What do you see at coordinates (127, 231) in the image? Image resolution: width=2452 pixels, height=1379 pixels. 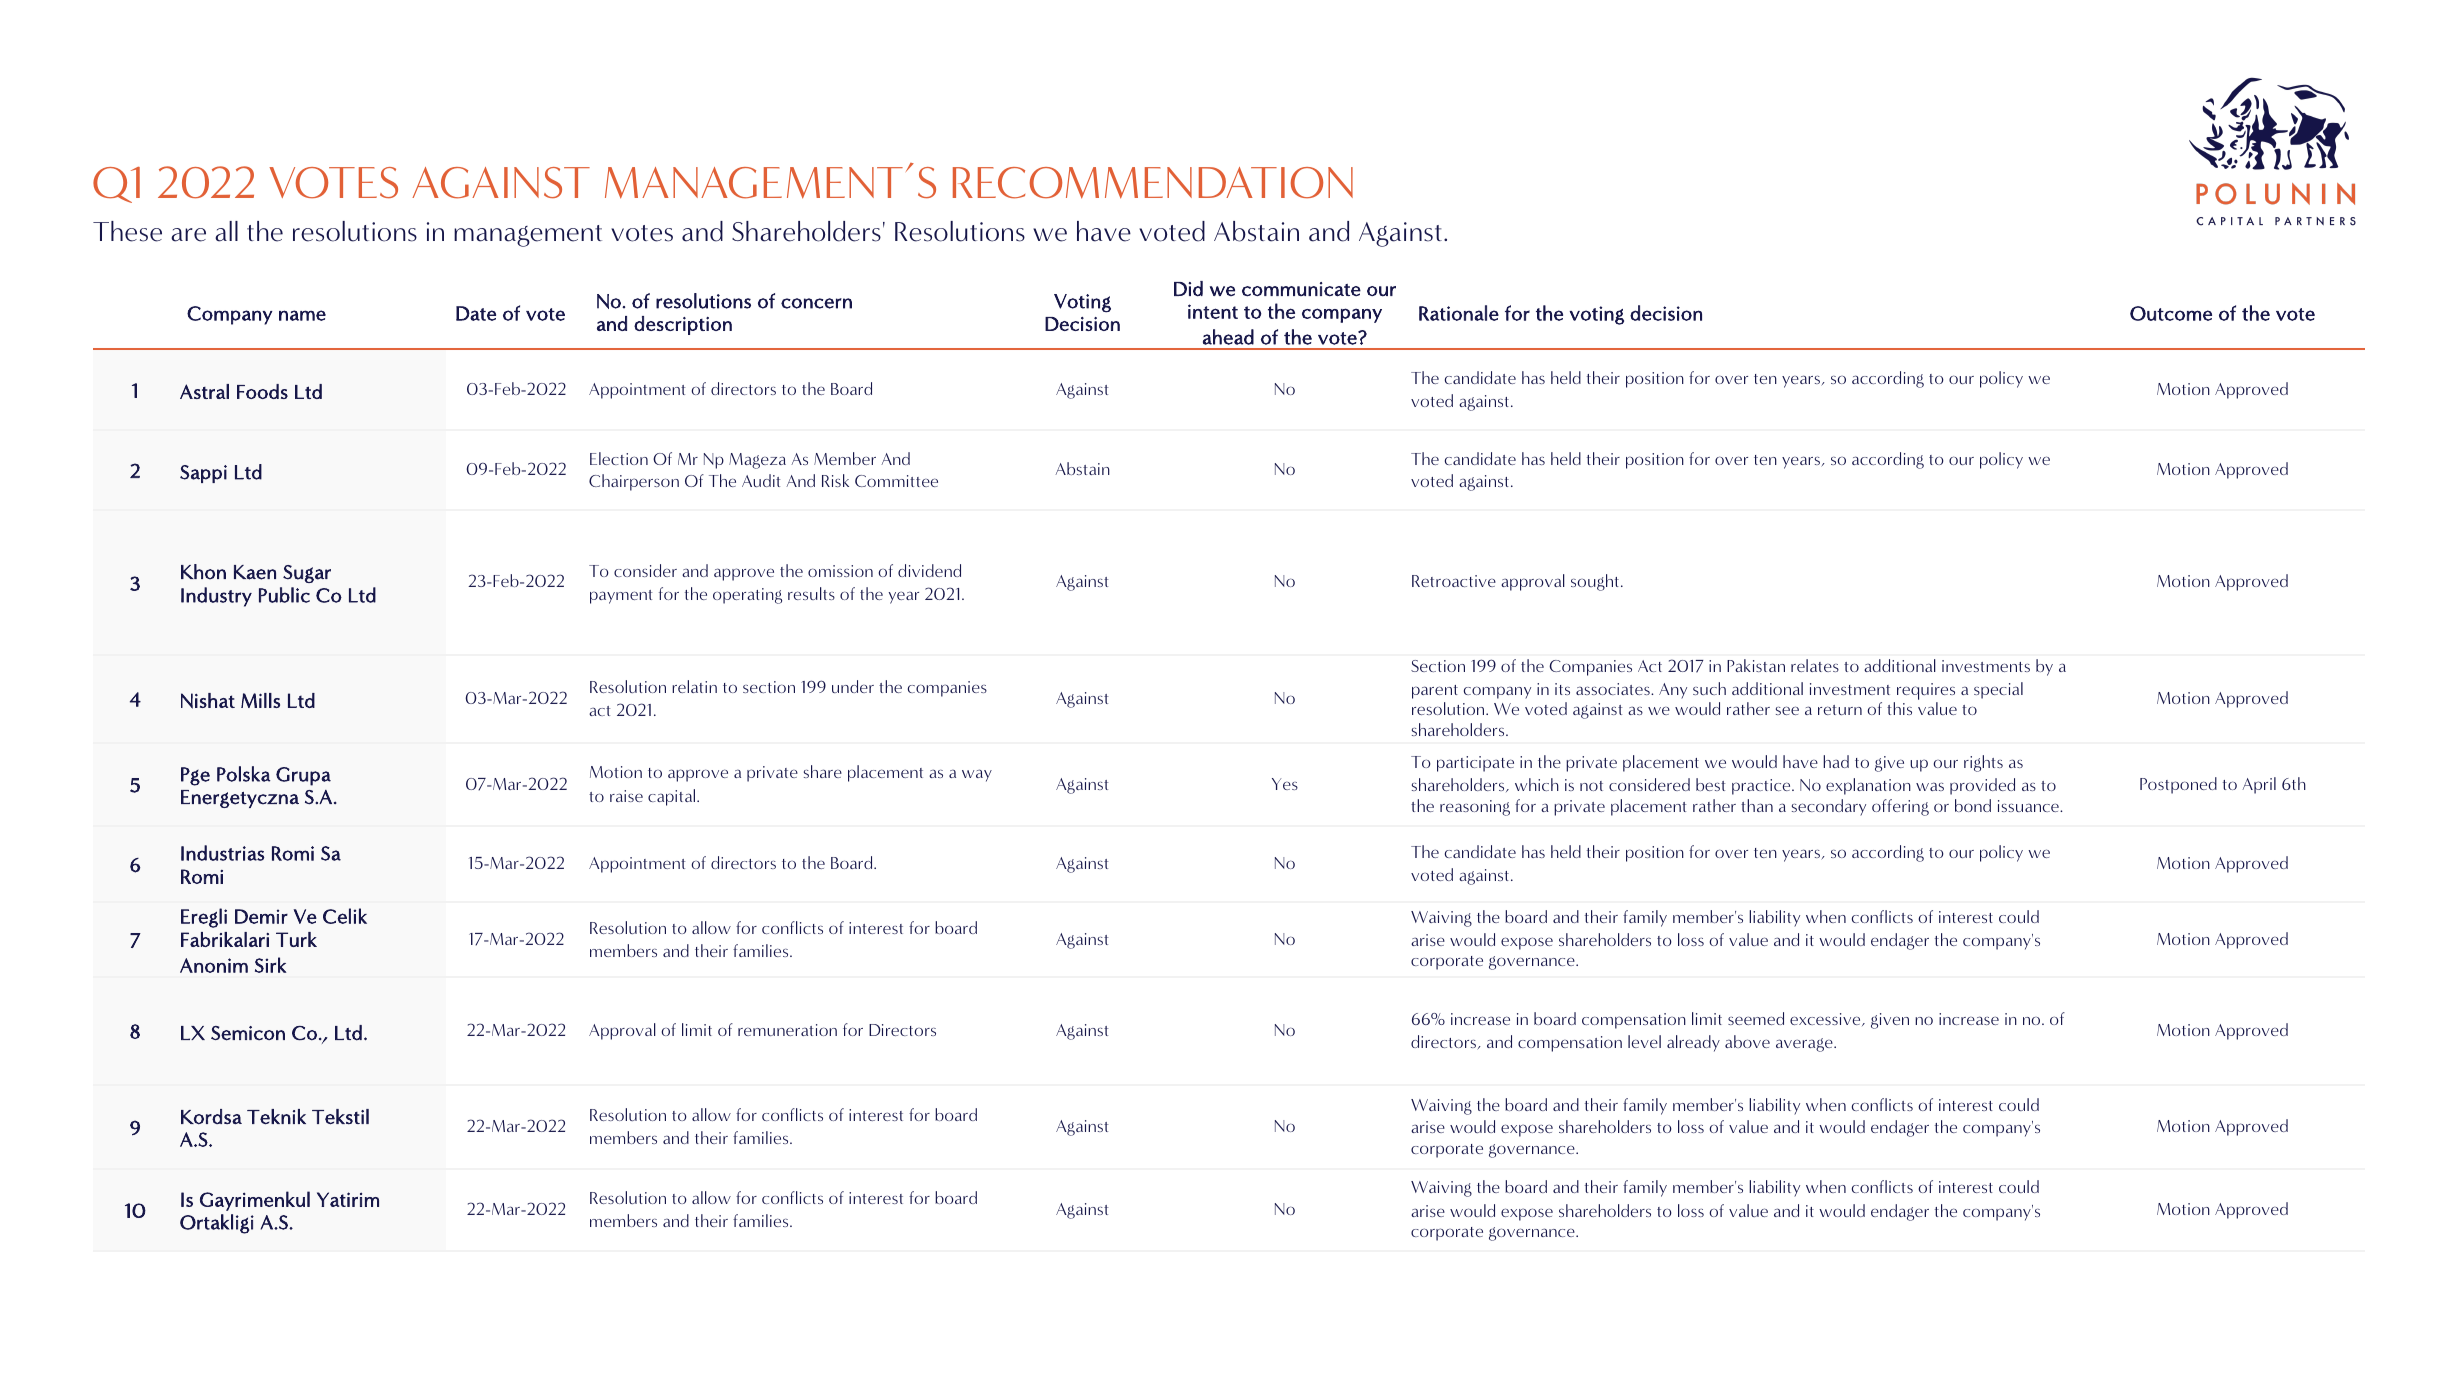 I see `These` at bounding box center [127, 231].
